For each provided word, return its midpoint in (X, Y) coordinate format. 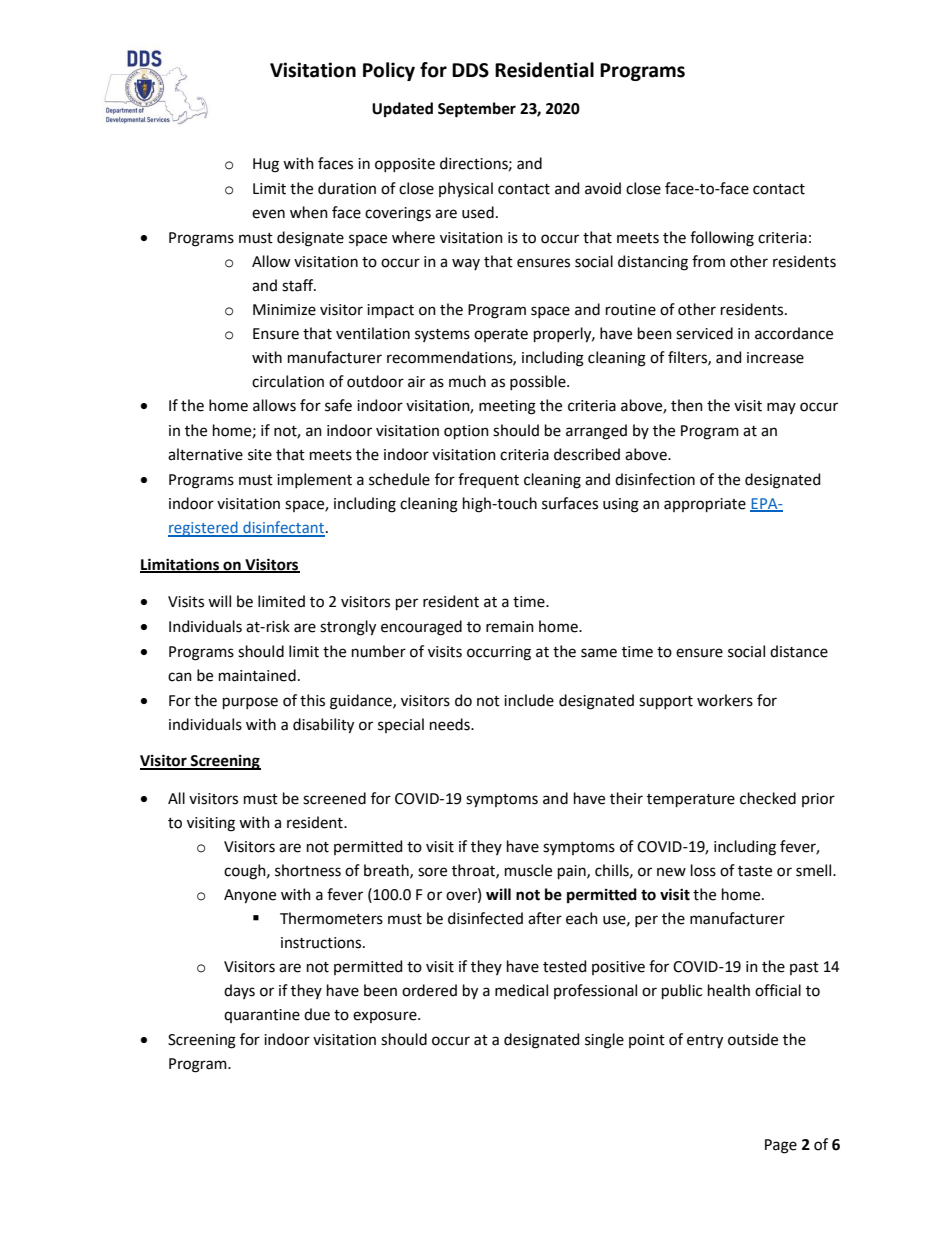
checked (768, 798)
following (722, 239)
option (466, 432)
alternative (205, 454)
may (781, 408)
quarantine (262, 1016)
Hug (266, 165)
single (604, 1041)
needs (451, 724)
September (477, 110)
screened (334, 798)
